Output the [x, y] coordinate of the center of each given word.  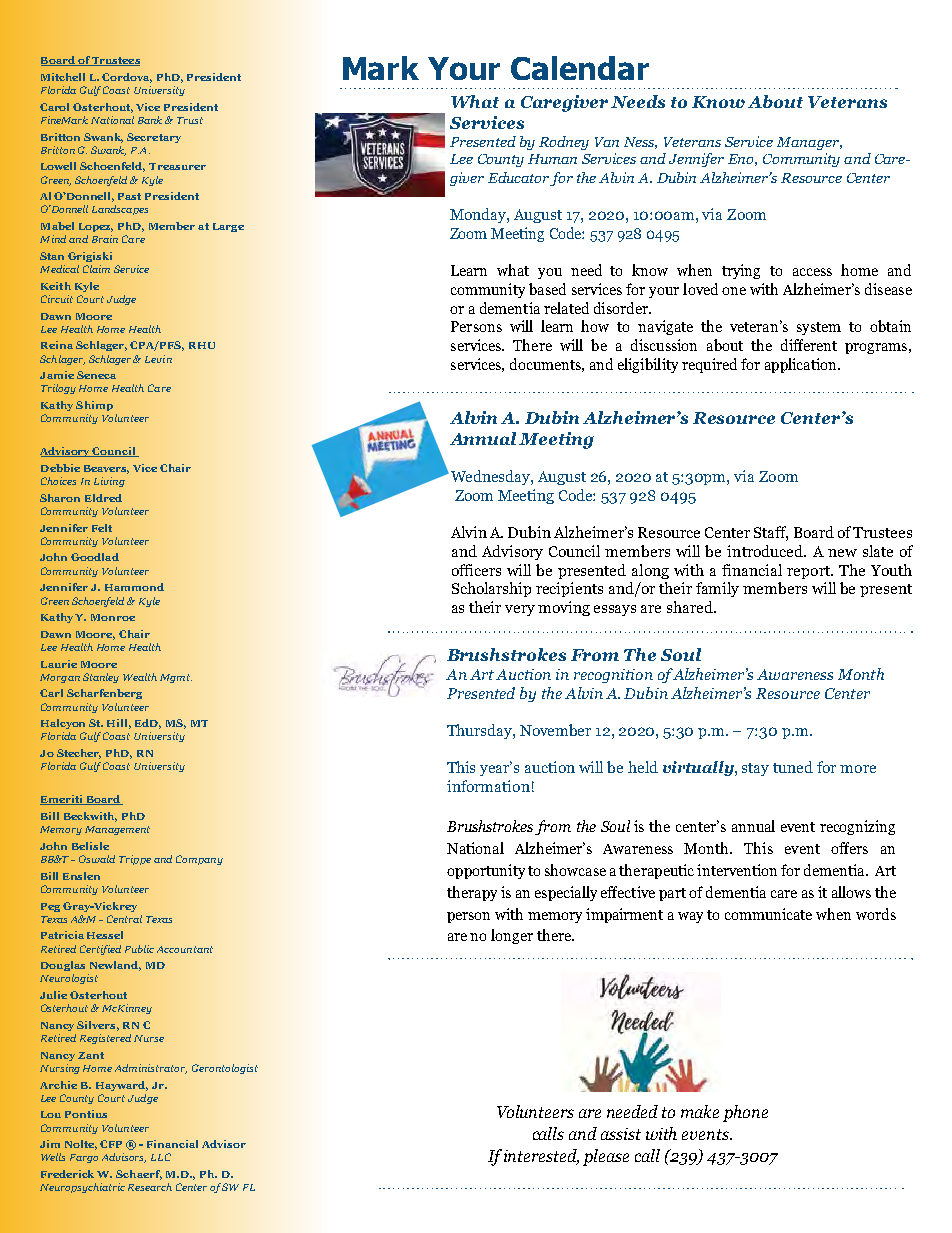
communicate [768, 914]
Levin [158, 359]
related [566, 308]
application [802, 365]
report [810, 572]
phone [745, 1113]
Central [124, 919]
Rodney [564, 143]
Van [607, 142]
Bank [150, 120]
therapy [472, 893]
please [606, 1157]
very [520, 610]
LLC [161, 1157]
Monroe [113, 617]
